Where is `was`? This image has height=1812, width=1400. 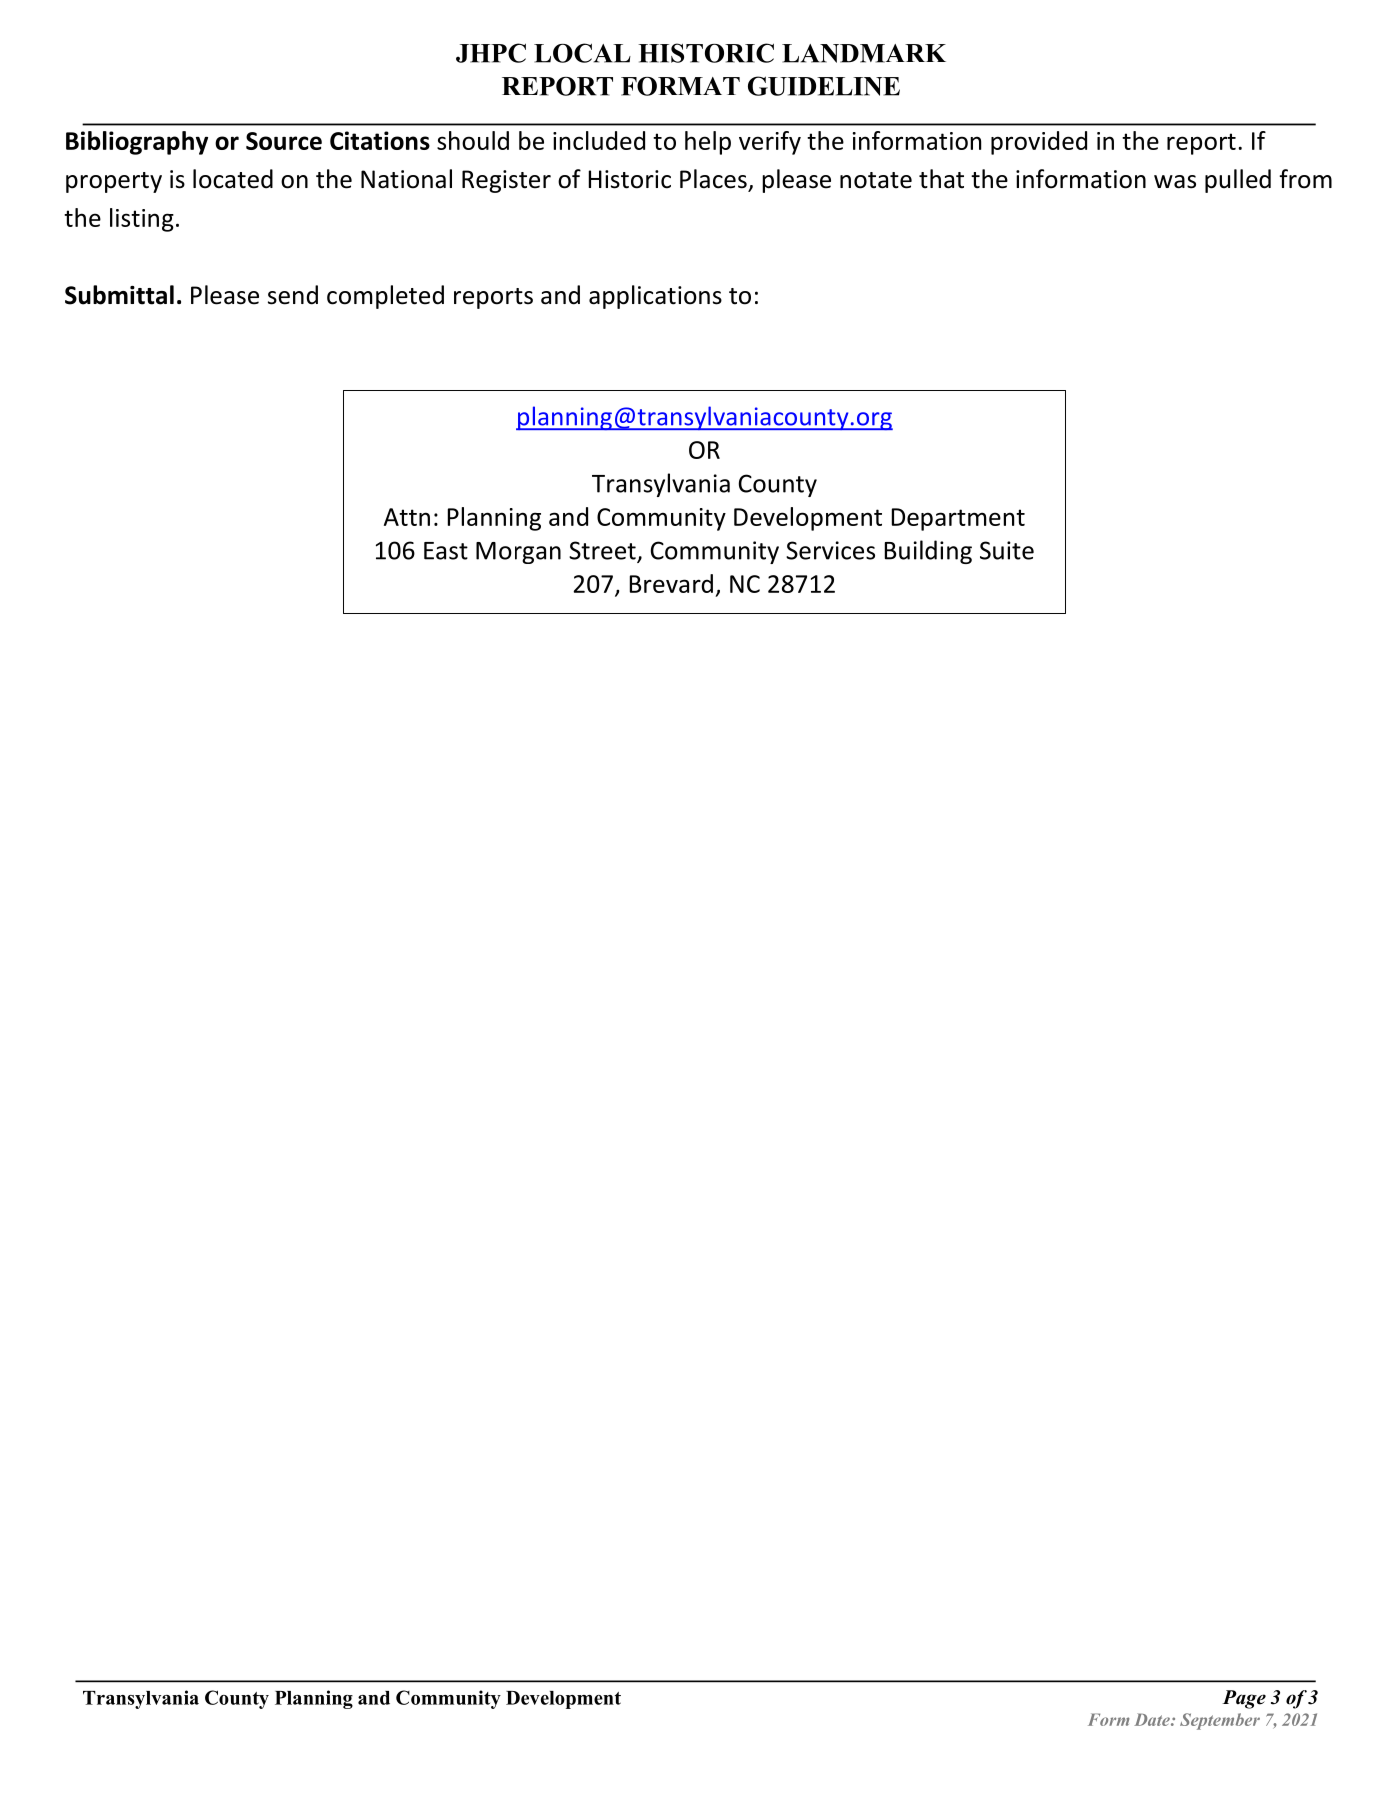
was is located at coordinates (1175, 182).
